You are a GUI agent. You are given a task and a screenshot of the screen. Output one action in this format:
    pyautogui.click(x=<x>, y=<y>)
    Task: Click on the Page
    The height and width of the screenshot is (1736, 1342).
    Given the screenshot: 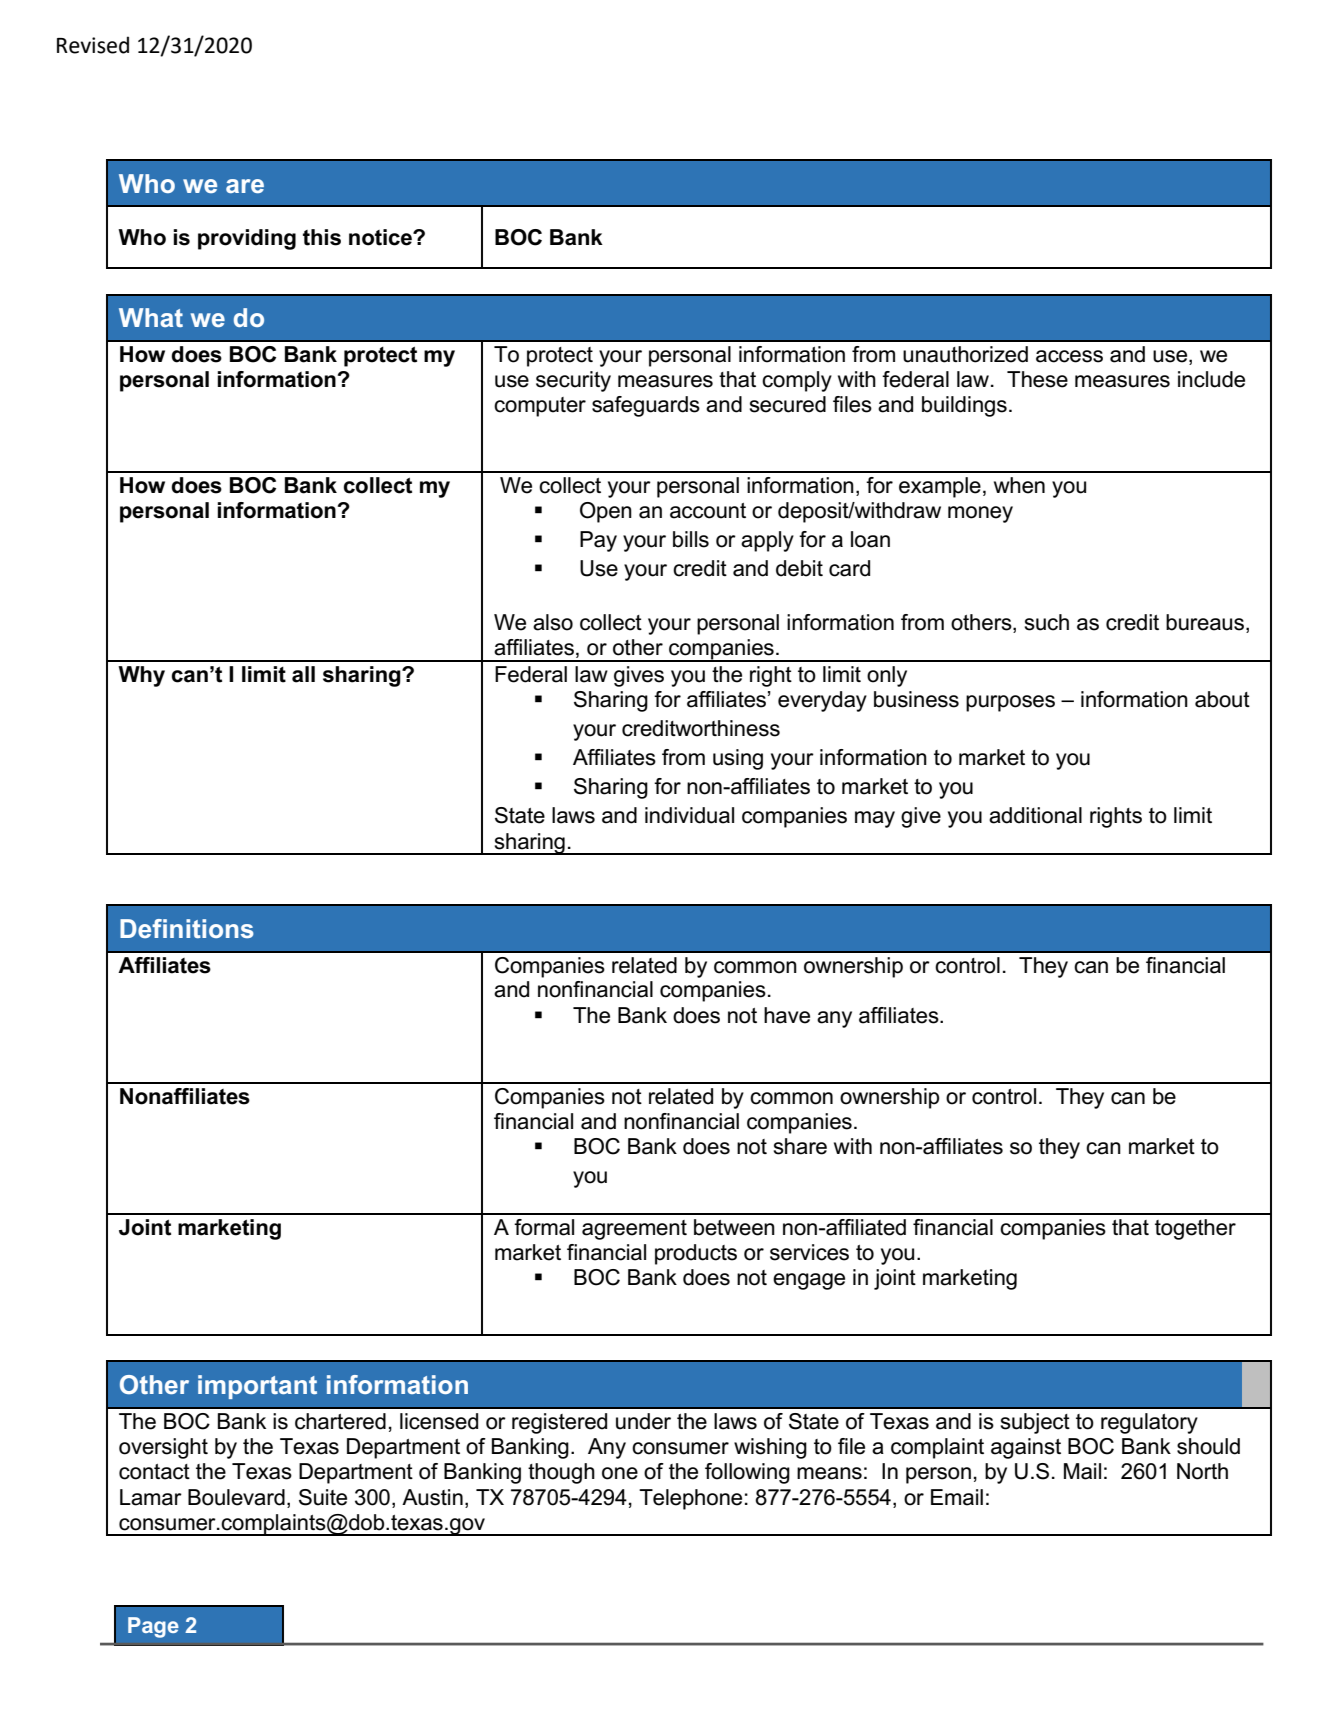 What is the action you would take?
    pyautogui.click(x=153, y=1627)
